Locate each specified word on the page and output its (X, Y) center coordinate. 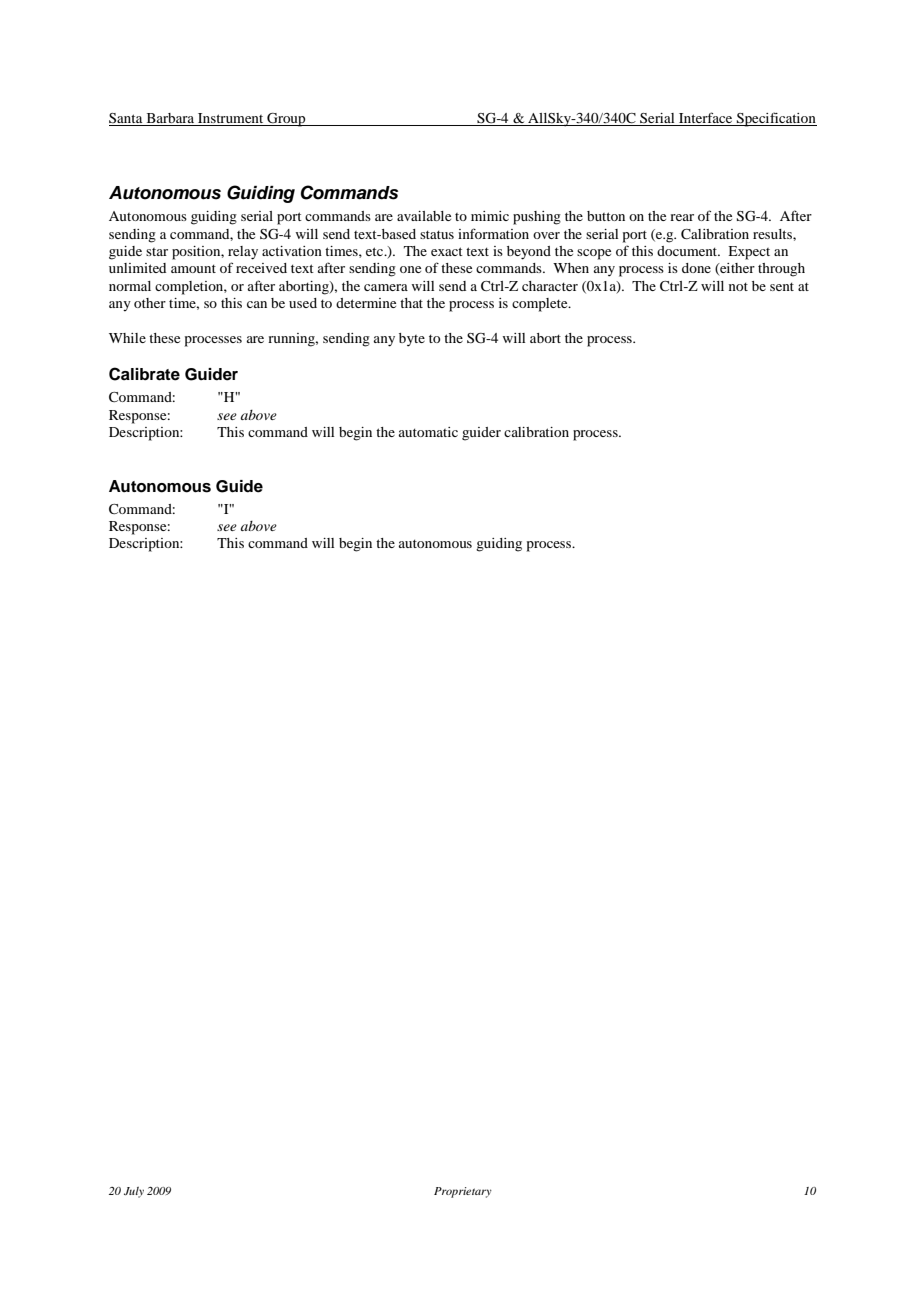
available (424, 216)
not (738, 286)
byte (412, 340)
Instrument (231, 119)
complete (541, 305)
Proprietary (463, 1192)
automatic (428, 432)
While (127, 338)
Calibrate (144, 374)
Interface (706, 119)
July (134, 1192)
